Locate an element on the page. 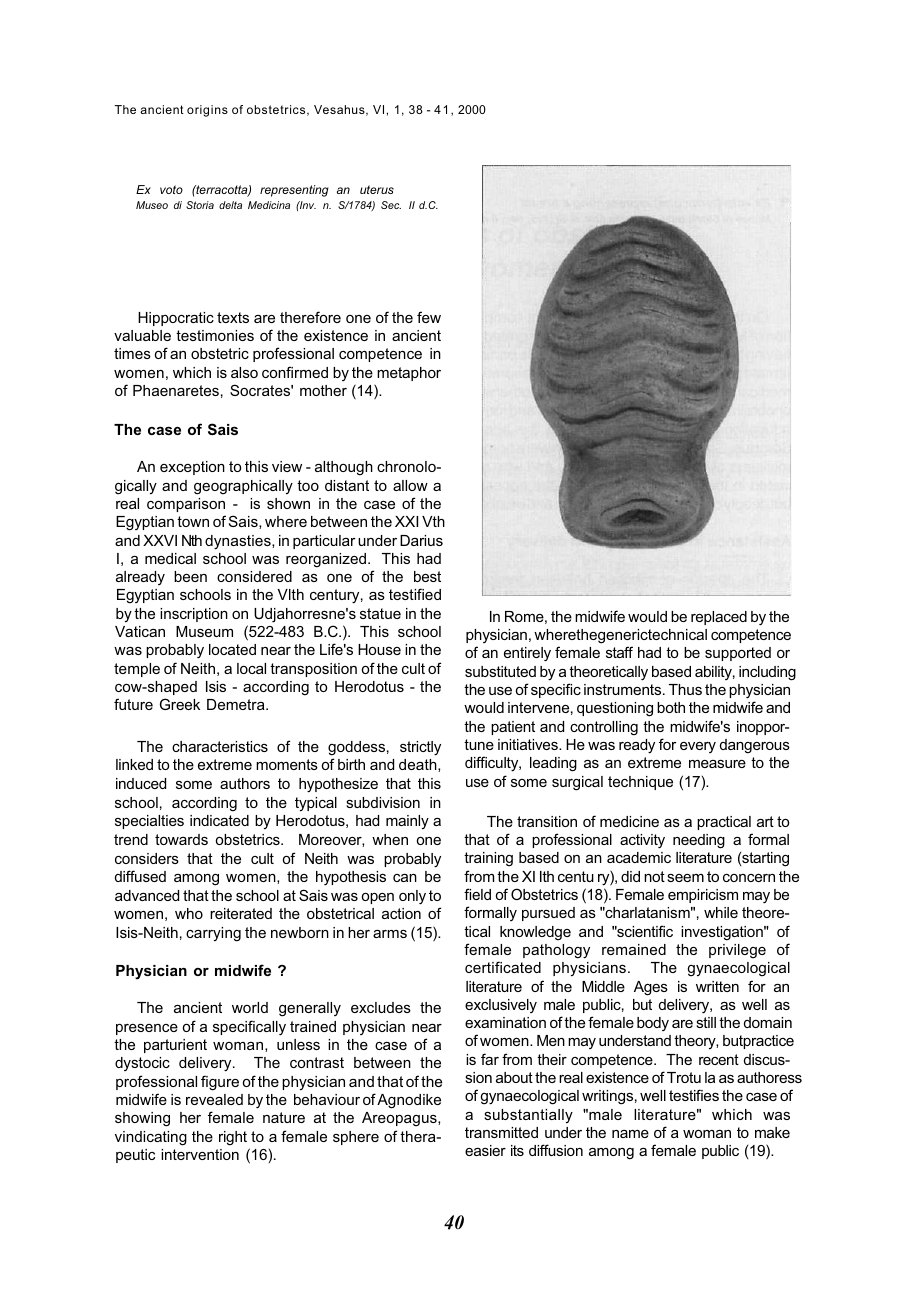  exception is located at coordinates (192, 468).
